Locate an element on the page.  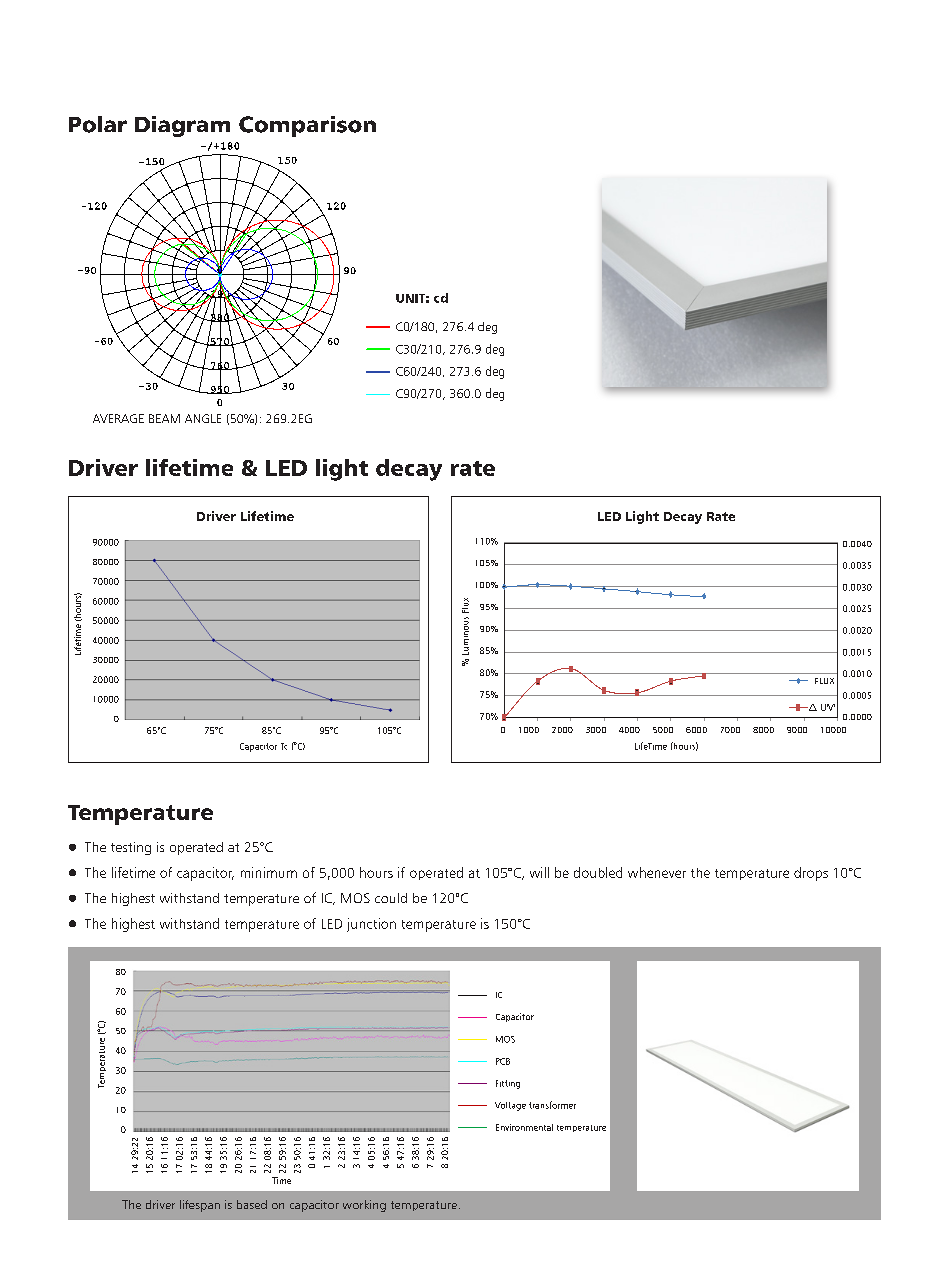
transformer is located at coordinates (552, 1105).
